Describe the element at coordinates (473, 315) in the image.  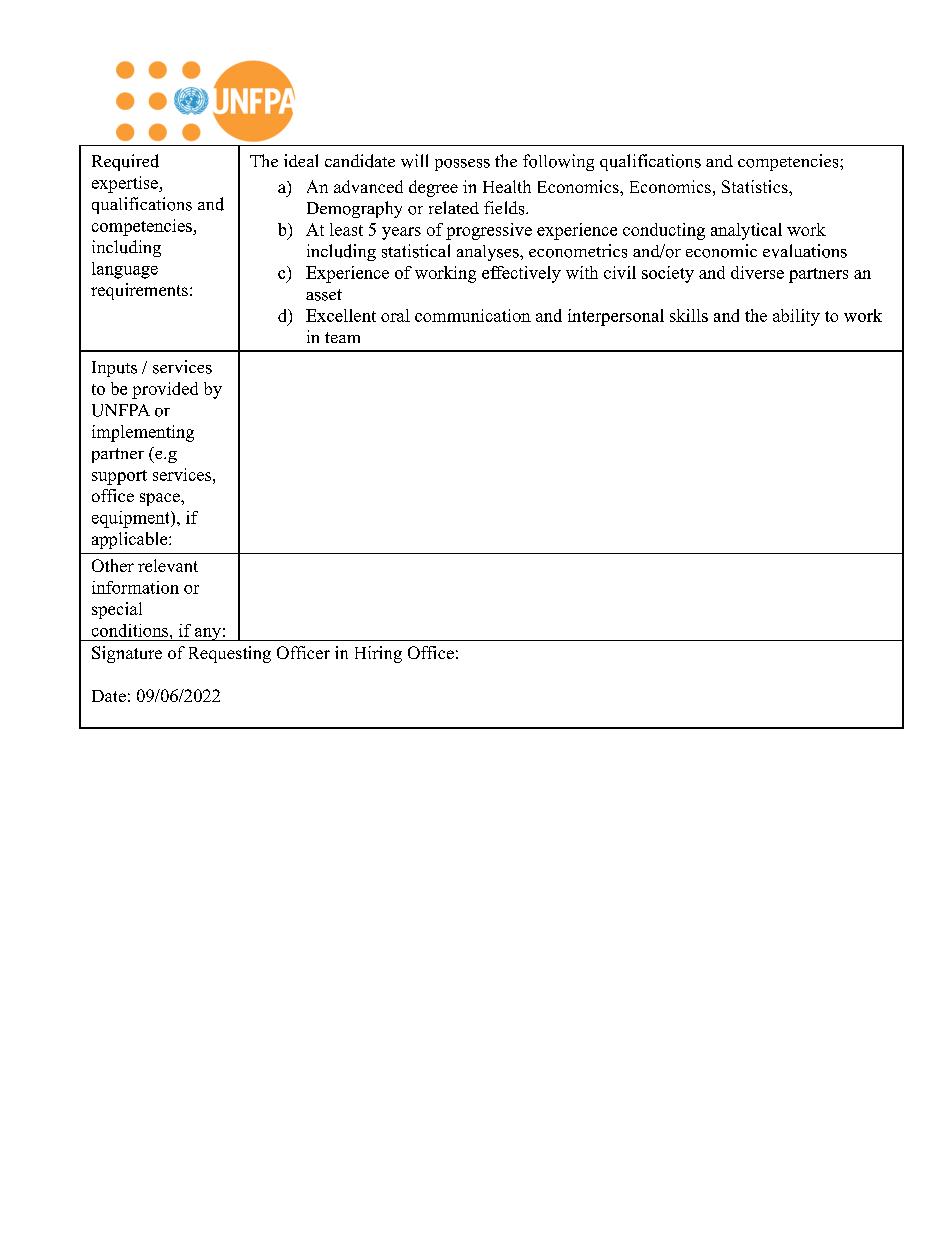
I see `communication` at that location.
